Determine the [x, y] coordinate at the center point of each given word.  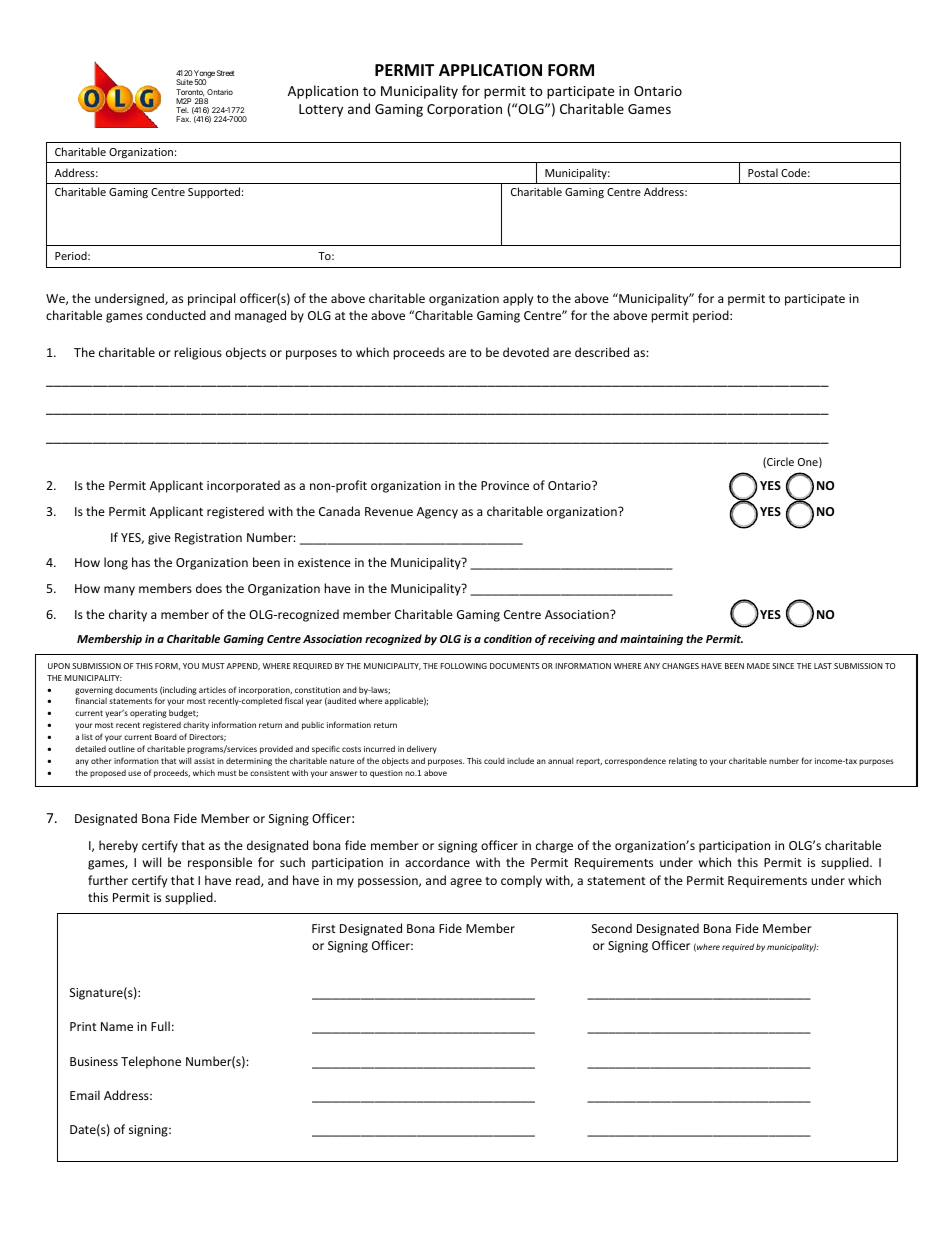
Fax [183, 119]
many [119, 591]
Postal [763, 172]
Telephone [151, 1062]
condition [508, 638]
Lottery [321, 110]
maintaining [651, 639]
